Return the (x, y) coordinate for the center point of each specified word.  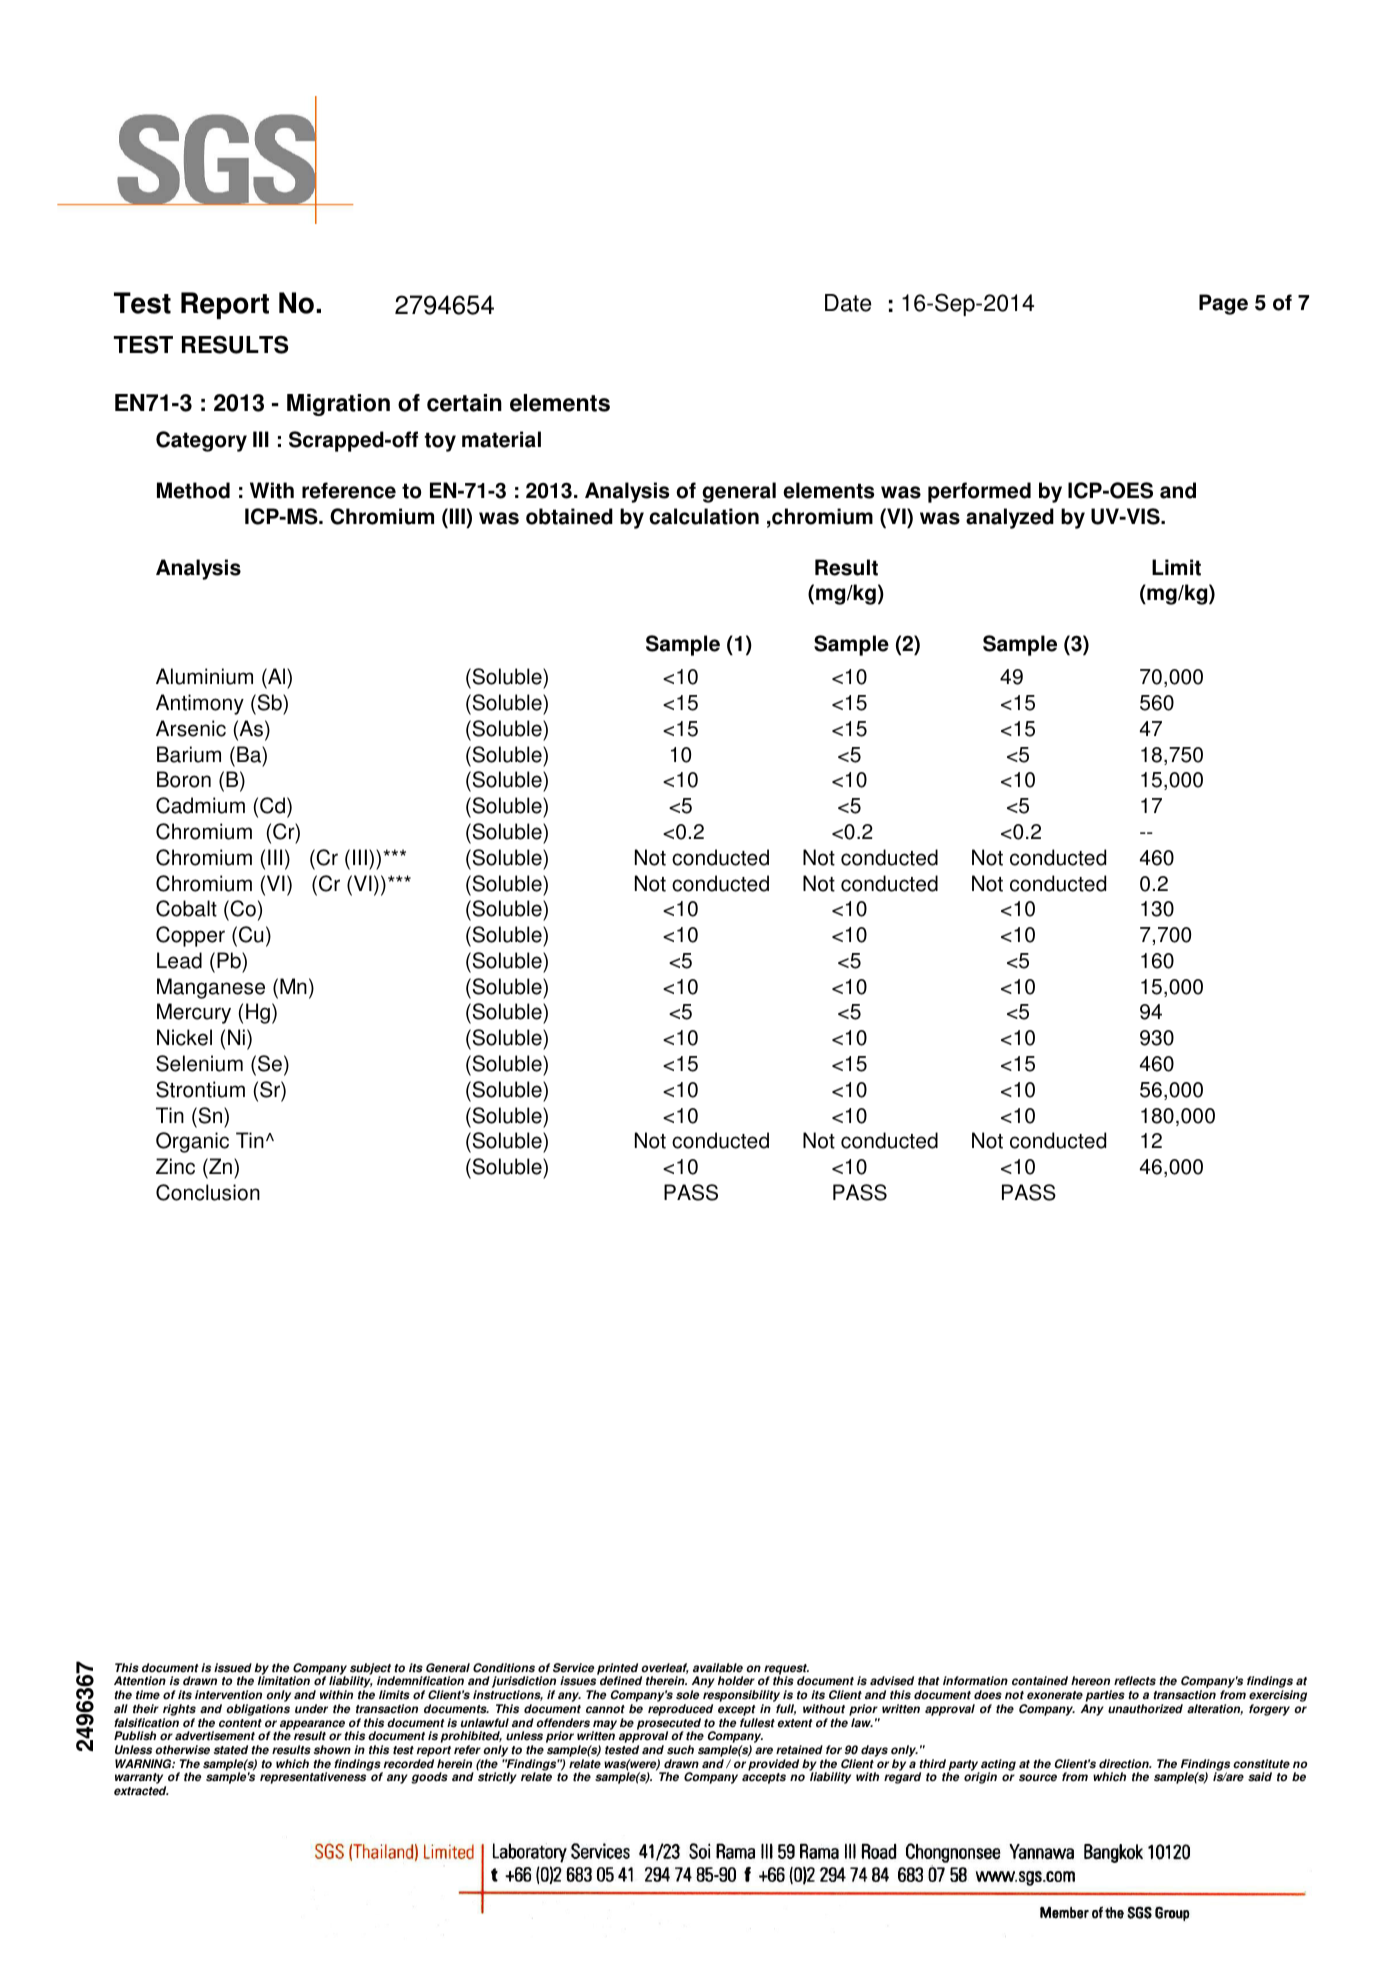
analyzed (1010, 518)
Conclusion (208, 1192)
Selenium (199, 1063)
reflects (1135, 1681)
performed (979, 492)
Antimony (200, 704)
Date (848, 303)
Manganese (211, 988)
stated (230, 1750)
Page (1223, 304)
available (718, 1668)
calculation (704, 516)
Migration (338, 405)
